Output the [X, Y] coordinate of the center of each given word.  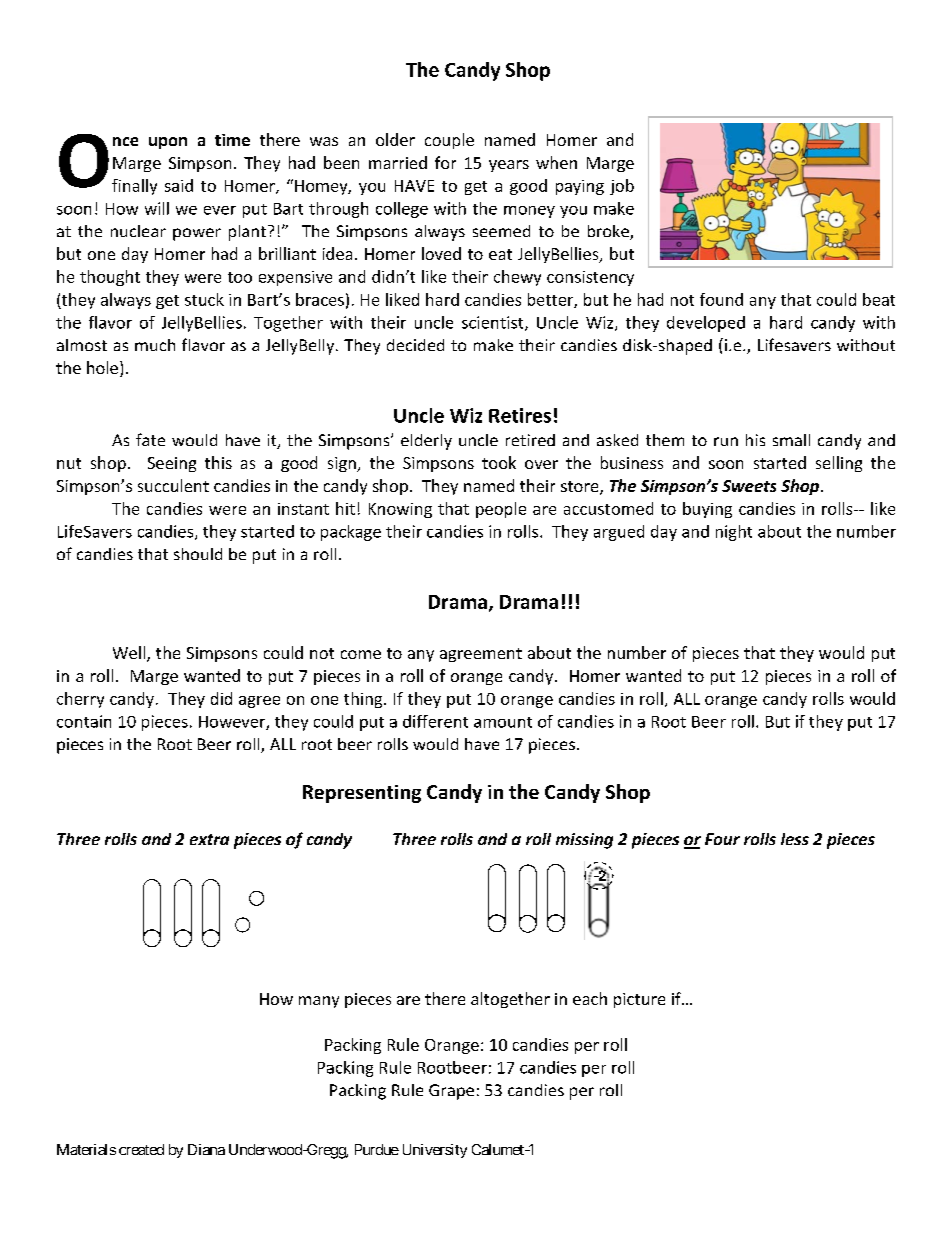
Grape [451, 1092]
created [141, 1149]
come [361, 654]
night [734, 533]
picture [639, 1000]
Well [130, 654]
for [445, 162]
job [622, 187]
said [179, 185]
